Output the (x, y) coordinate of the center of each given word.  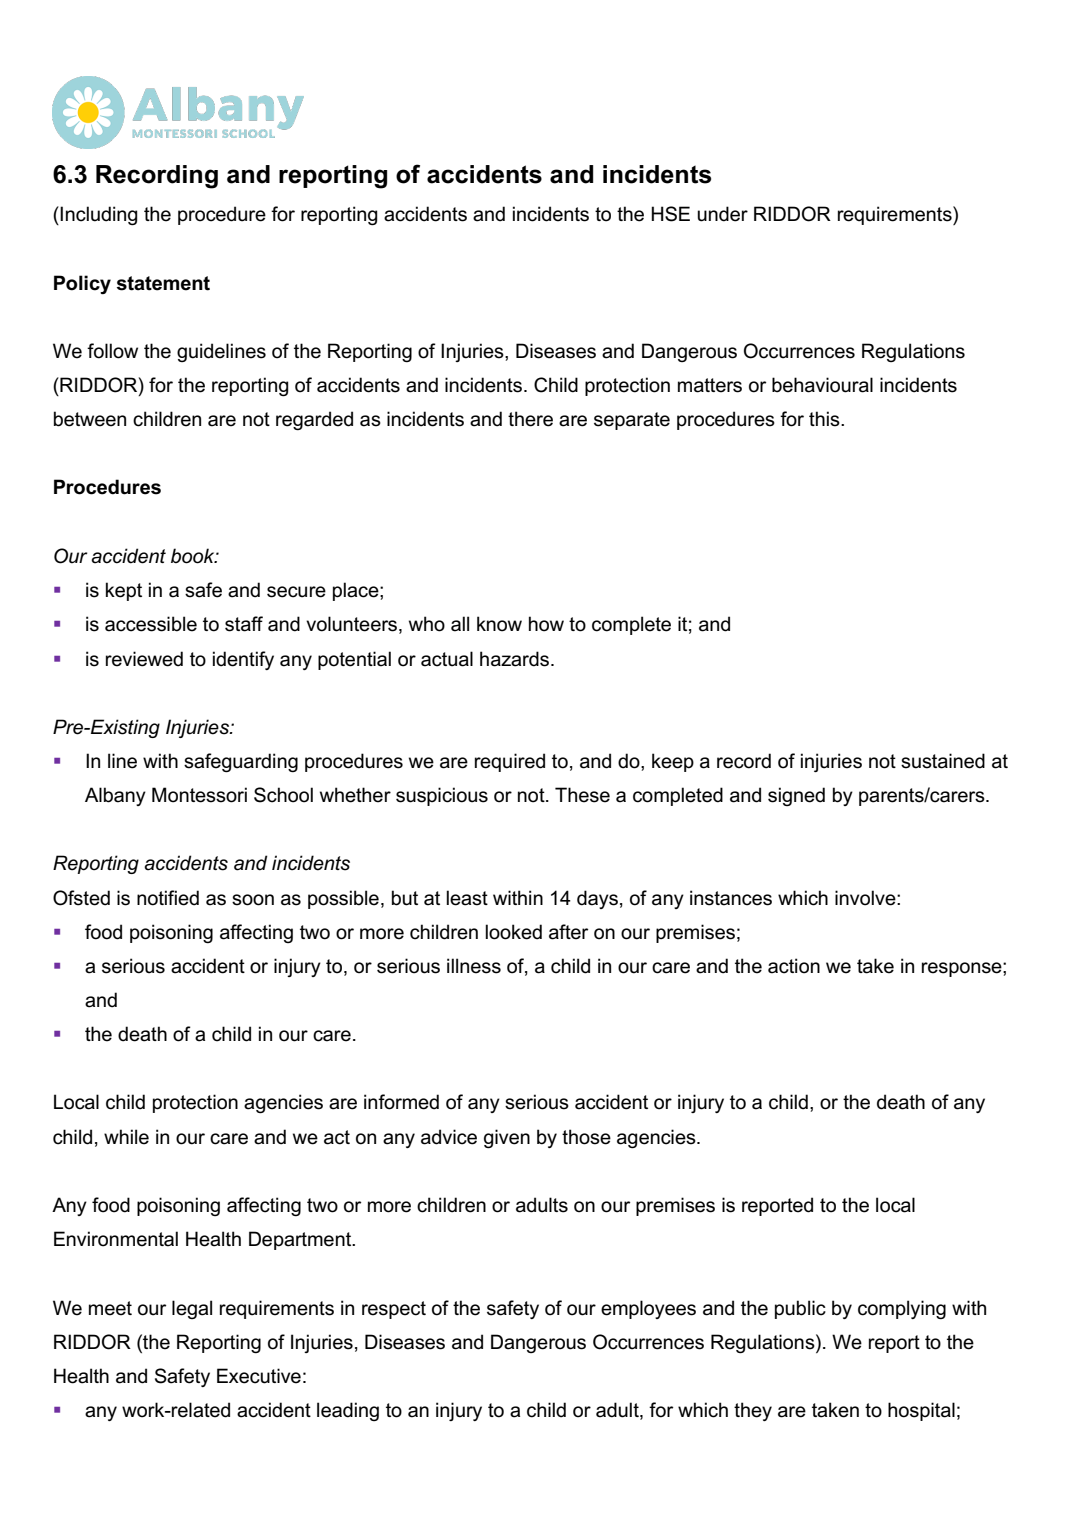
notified (168, 898)
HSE (670, 214)
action (794, 966)
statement (163, 283)
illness (474, 966)
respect (394, 1310)
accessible (151, 624)
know (499, 624)
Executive (259, 1376)
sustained (943, 761)
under (722, 214)
